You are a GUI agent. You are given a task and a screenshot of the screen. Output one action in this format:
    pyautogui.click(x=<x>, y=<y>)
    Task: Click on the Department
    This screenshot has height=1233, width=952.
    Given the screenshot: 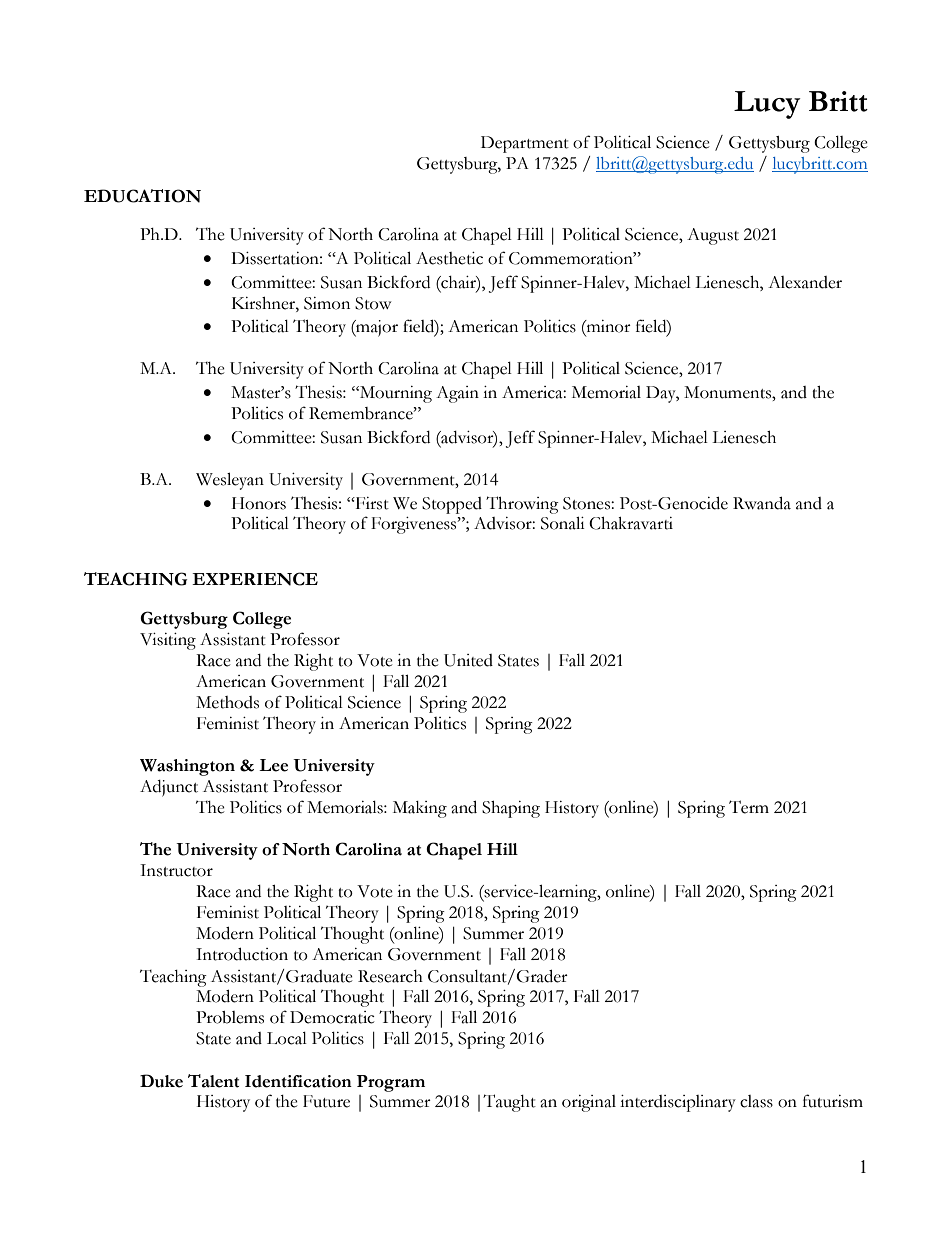 What is the action you would take?
    pyautogui.click(x=525, y=144)
